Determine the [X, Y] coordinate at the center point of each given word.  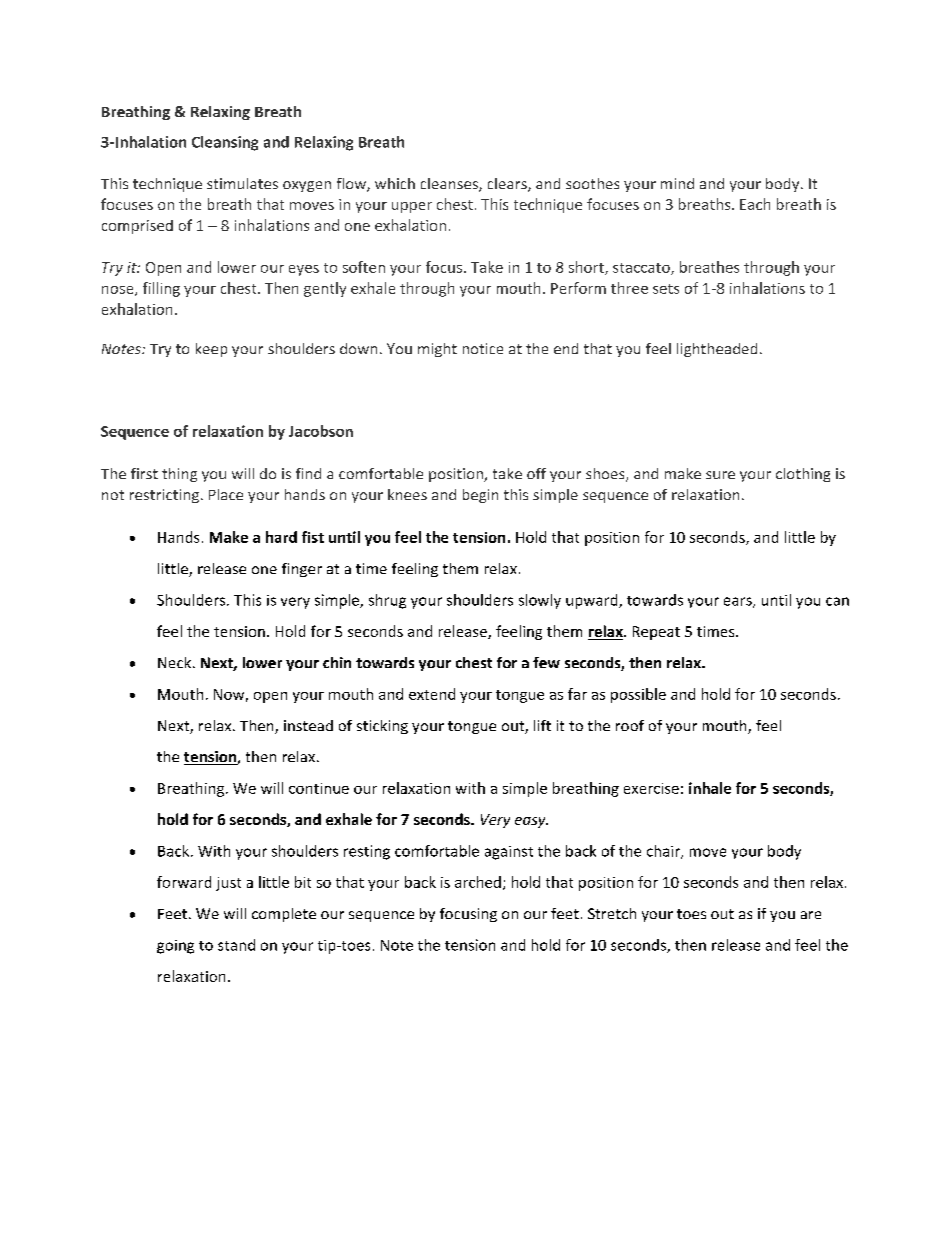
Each [755, 204]
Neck [176, 662]
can [837, 601]
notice [483, 348]
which [395, 183]
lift [542, 725]
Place [226, 494]
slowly [540, 601]
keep [211, 350]
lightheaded [717, 350]
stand [236, 945]
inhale [710, 788]
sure [720, 475]
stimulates [242, 183]
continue [319, 788]
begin [480, 496]
